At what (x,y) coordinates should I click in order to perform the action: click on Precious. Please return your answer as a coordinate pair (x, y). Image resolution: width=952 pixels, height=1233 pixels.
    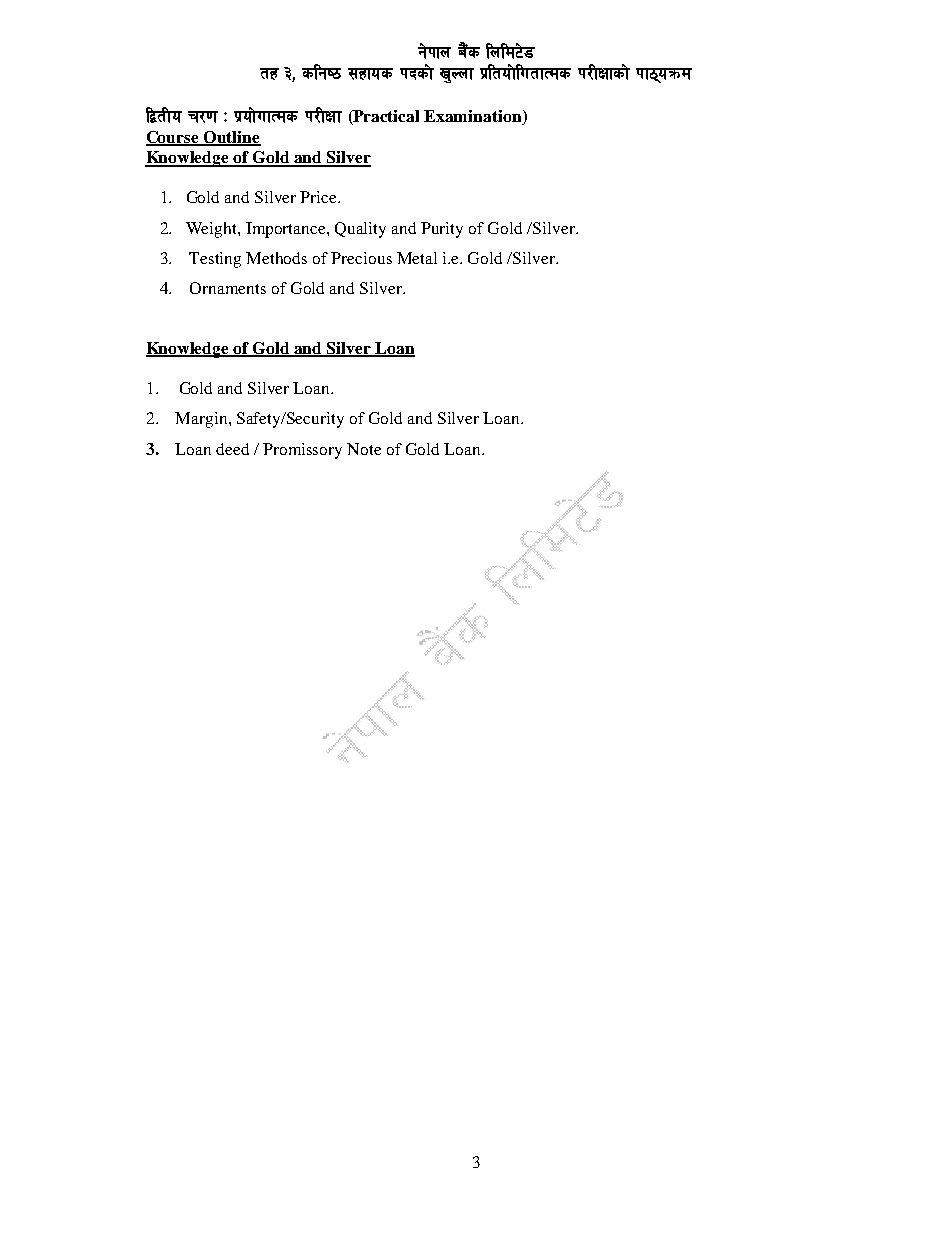
    Looking at the image, I should click on (361, 258).
